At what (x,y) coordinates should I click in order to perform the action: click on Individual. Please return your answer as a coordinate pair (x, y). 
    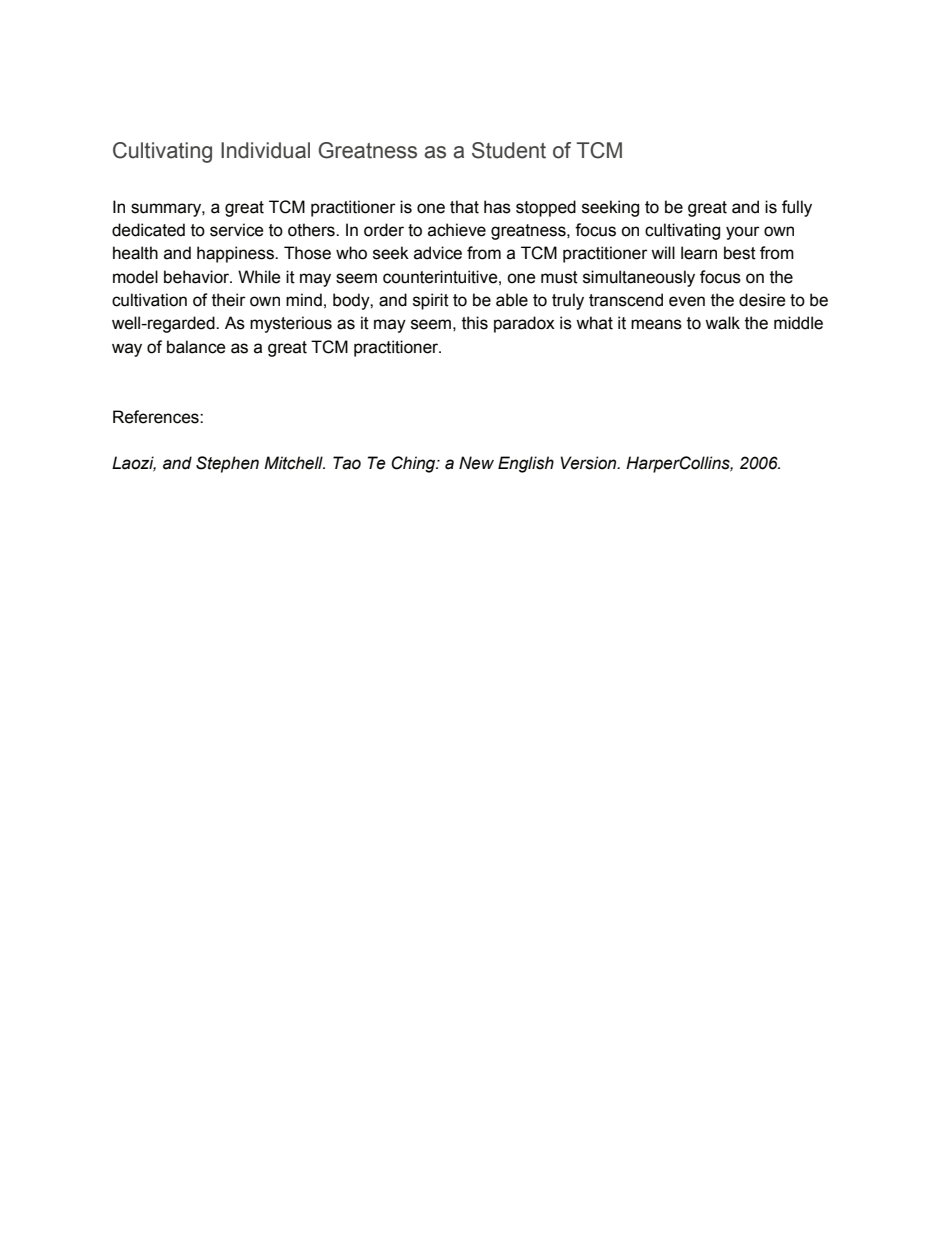
    Looking at the image, I should click on (265, 150).
